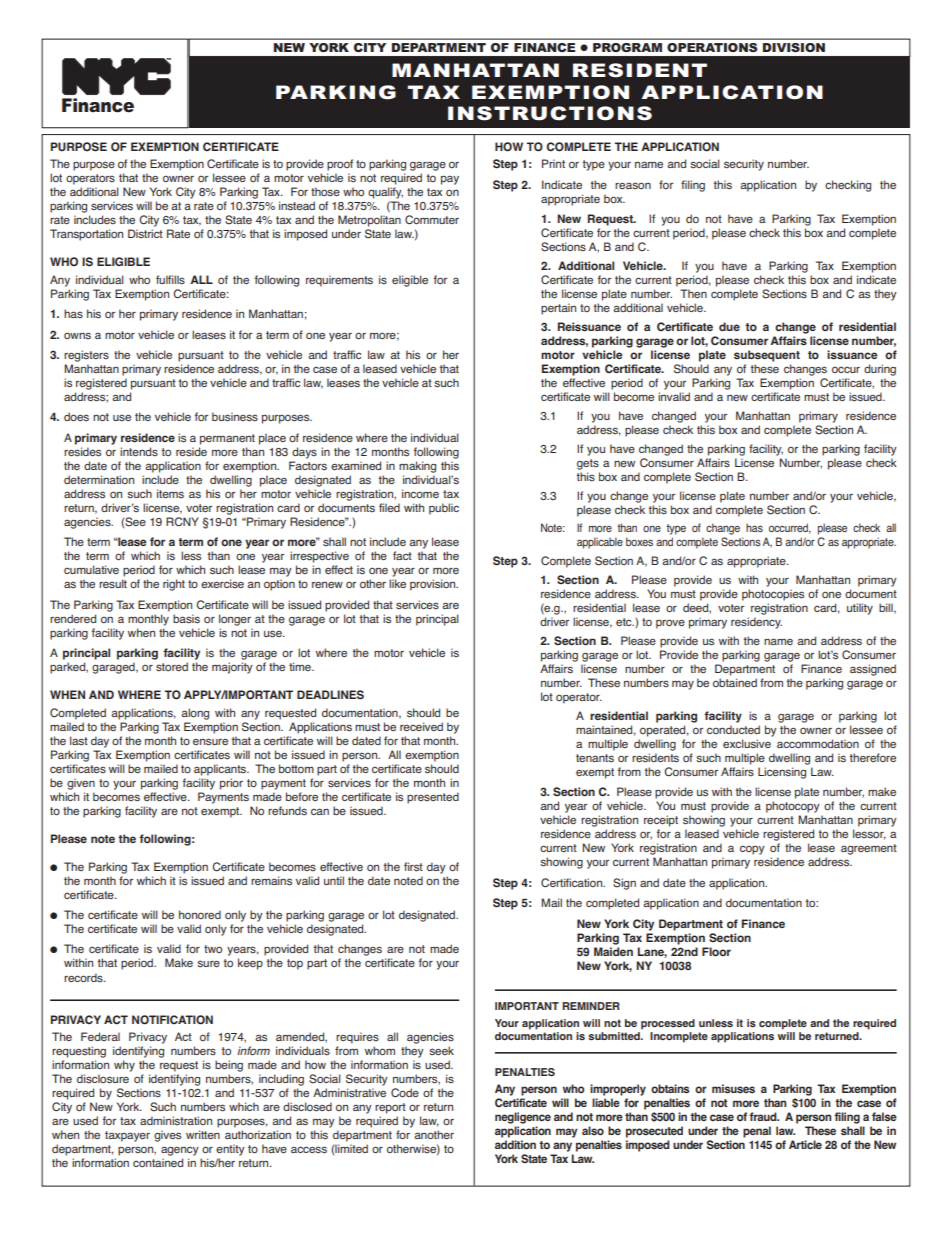  I want to click on photocopies, so click(773, 595).
